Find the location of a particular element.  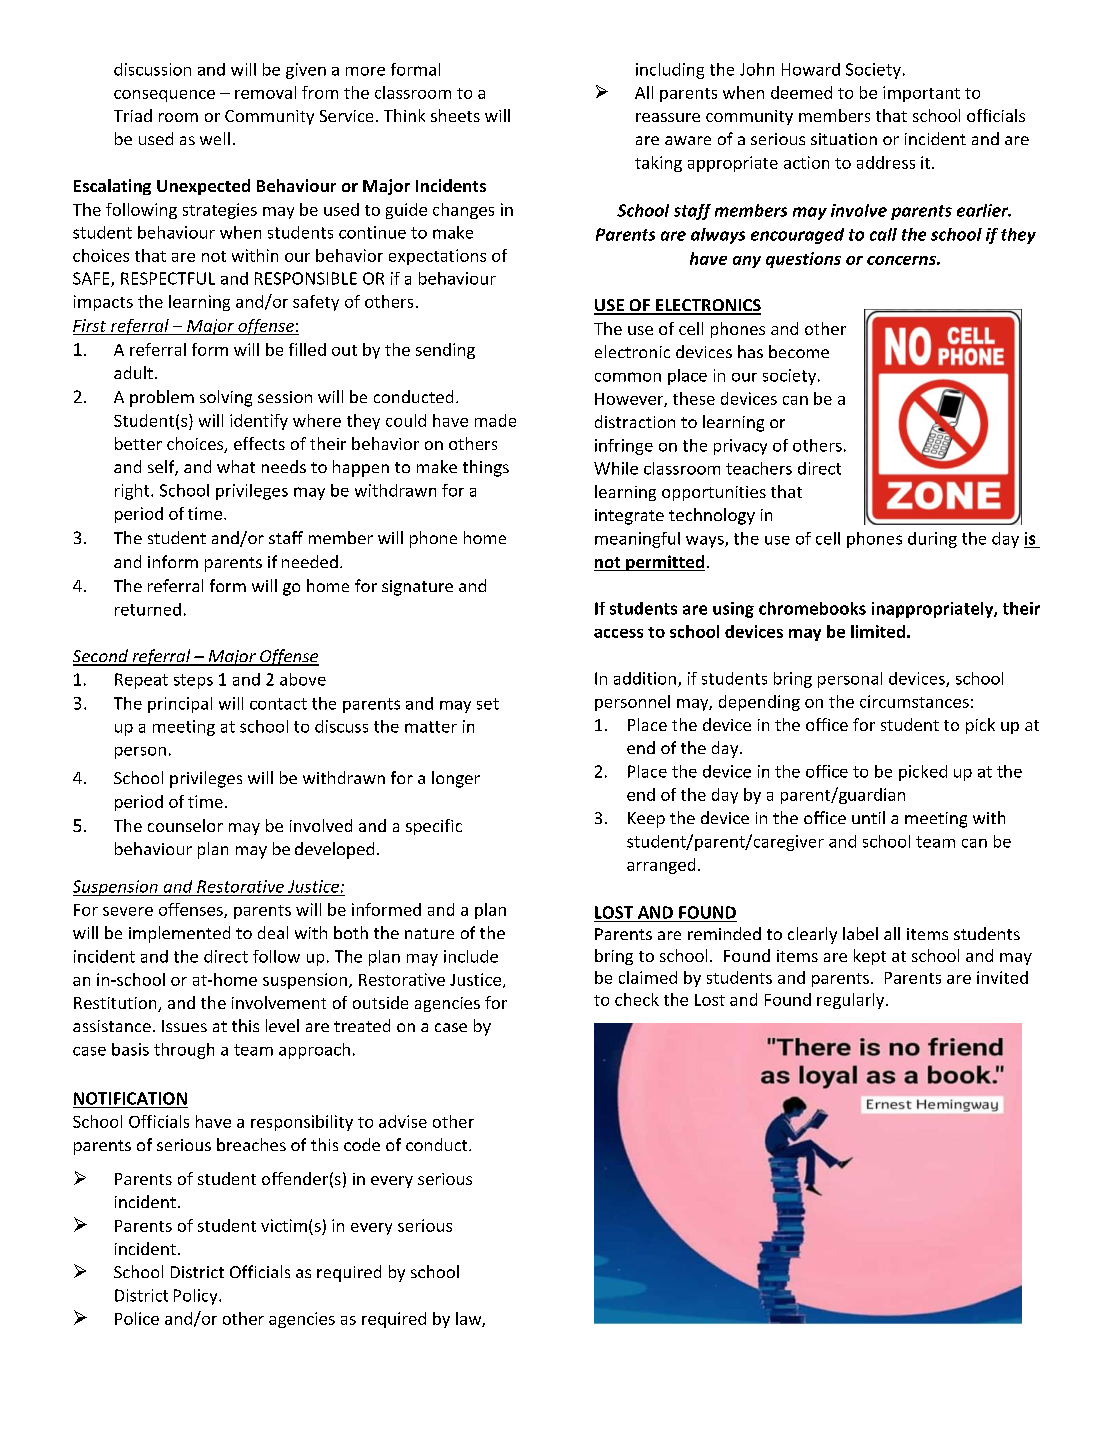

consequence is located at coordinates (164, 96).
